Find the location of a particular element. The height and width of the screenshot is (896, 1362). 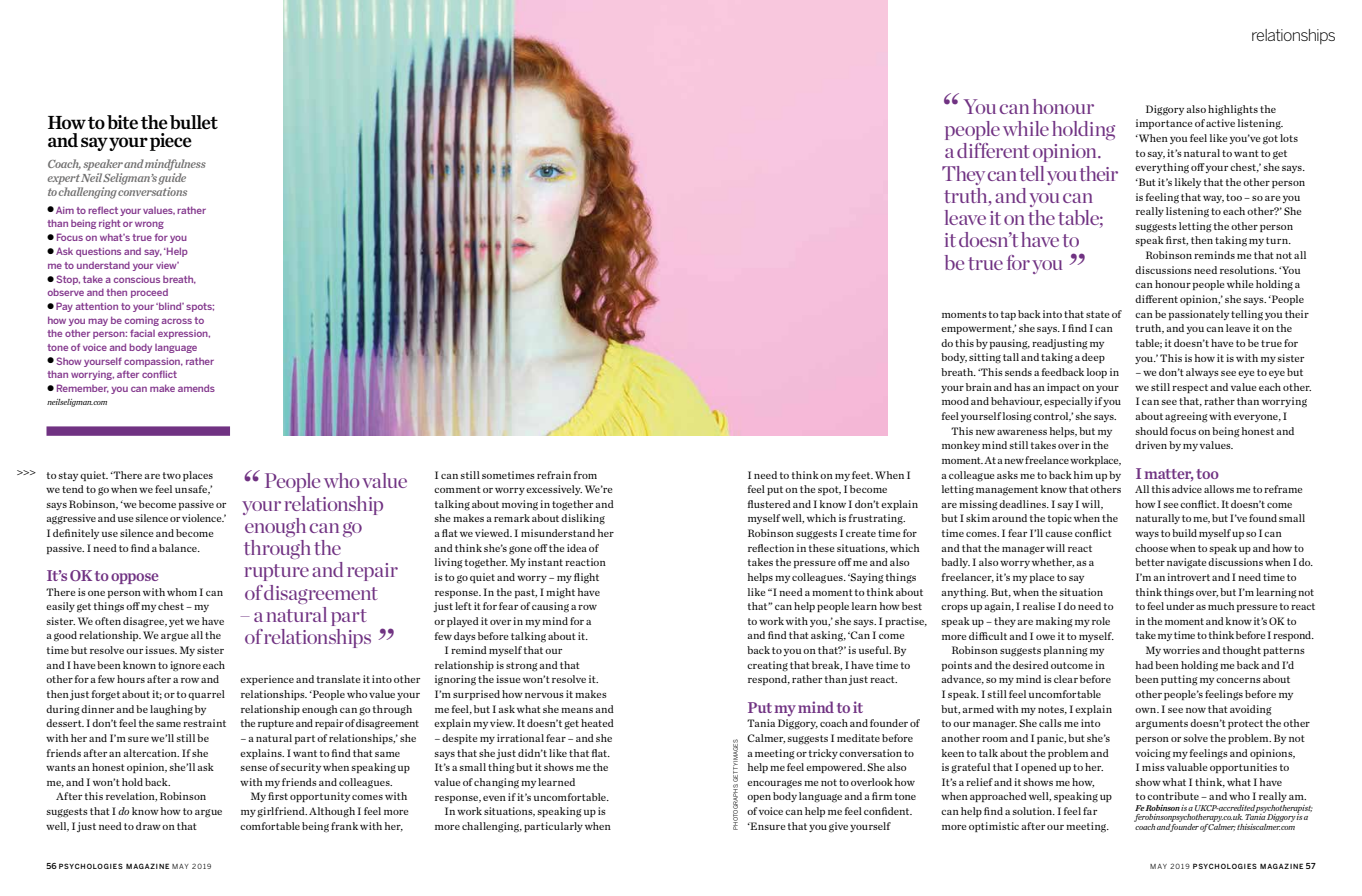

conscious is located at coordinates (136, 279).
